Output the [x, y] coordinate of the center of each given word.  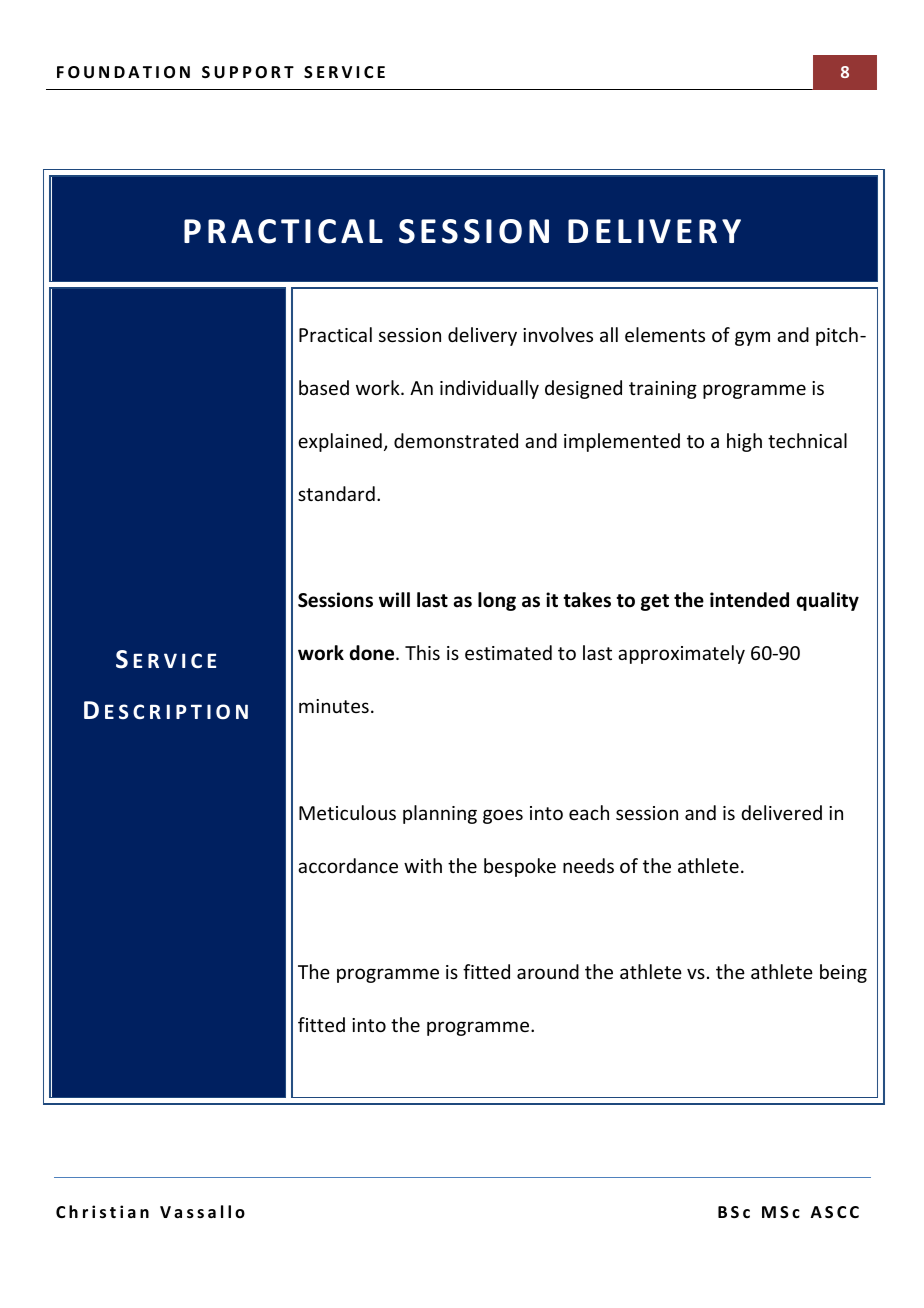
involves [558, 334]
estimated [508, 652]
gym [752, 338]
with [423, 865]
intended [749, 600]
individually [489, 389]
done [373, 653]
